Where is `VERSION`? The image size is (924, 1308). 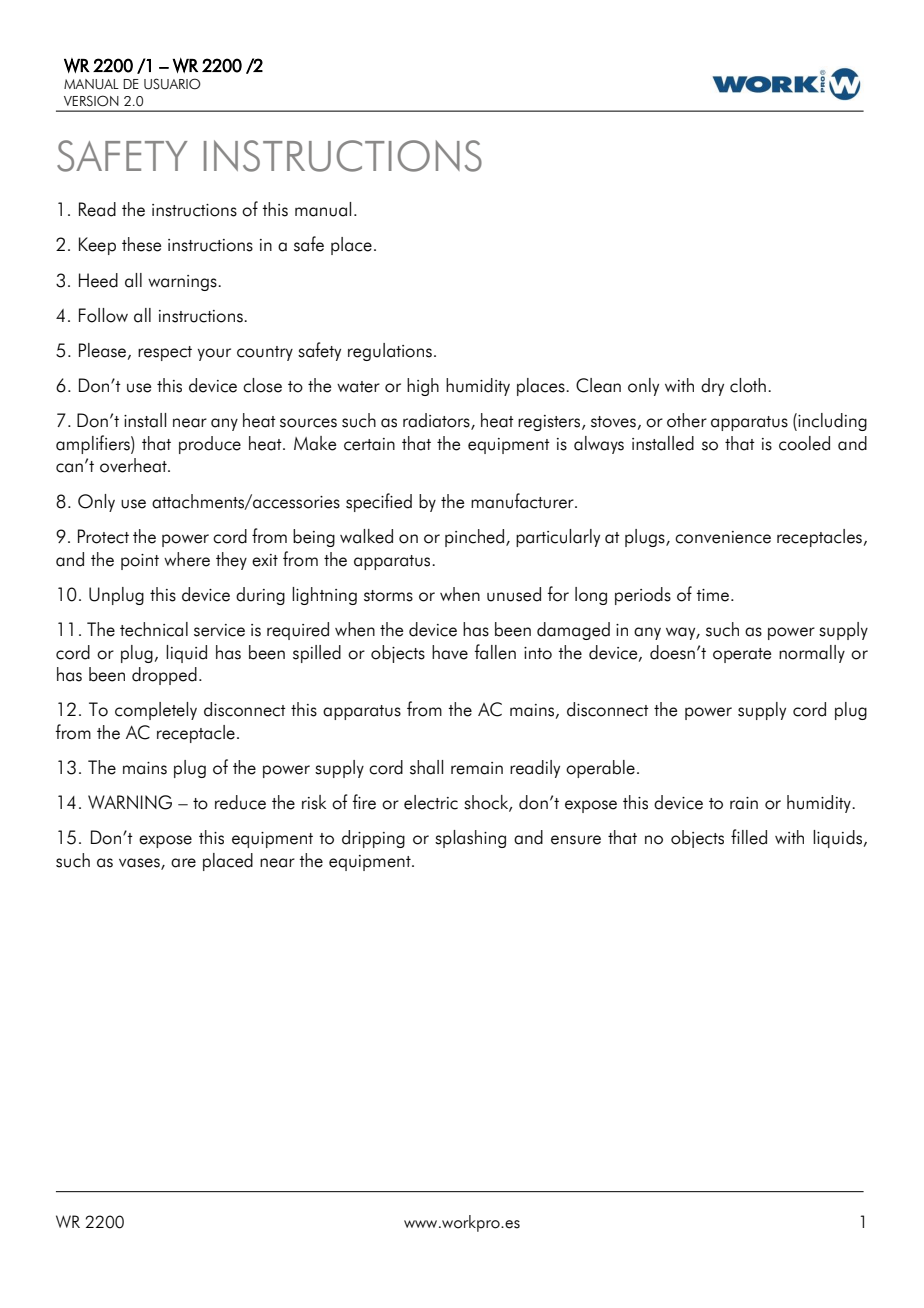 VERSION is located at coordinates (91, 101).
